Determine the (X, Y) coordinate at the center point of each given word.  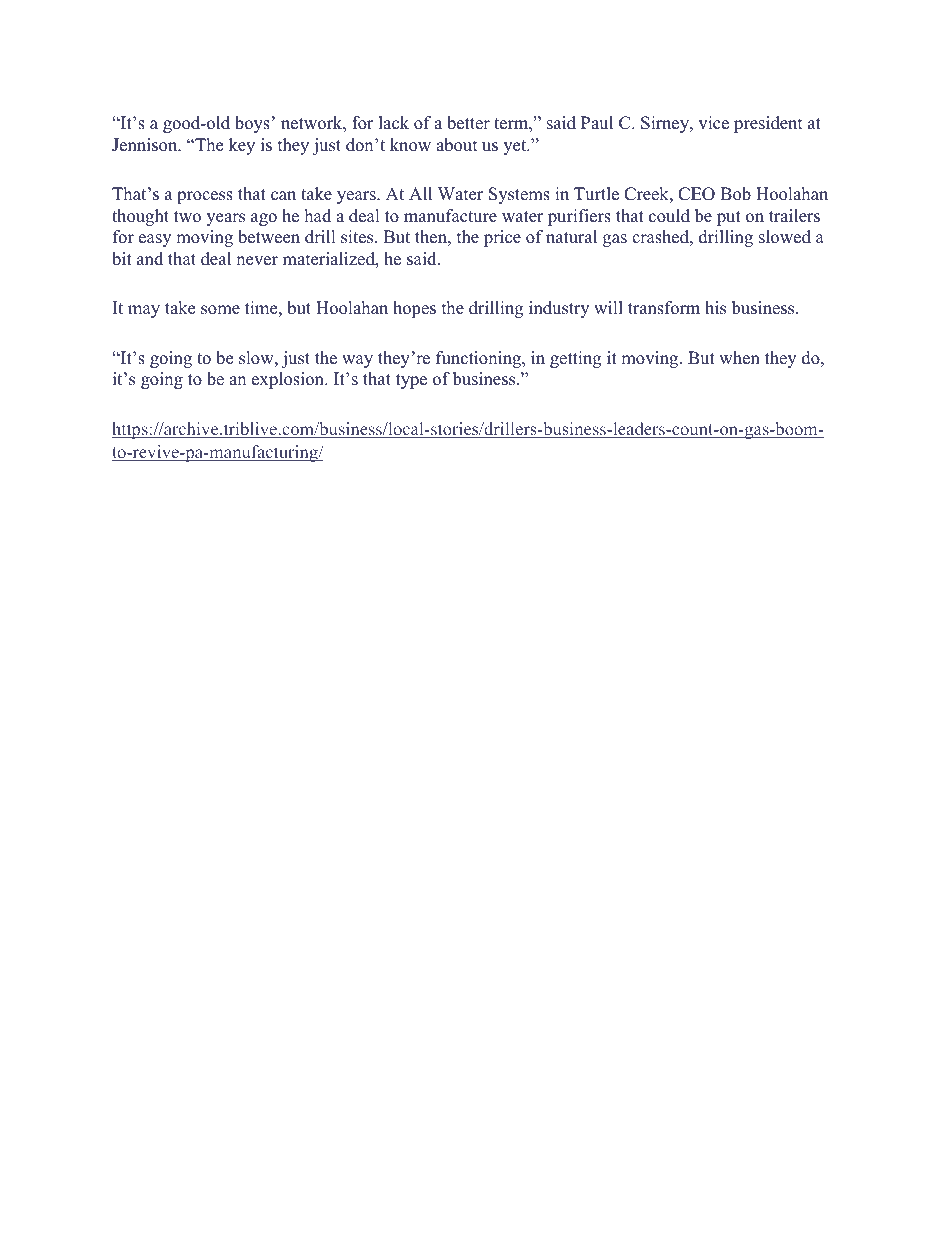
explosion (289, 380)
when (739, 358)
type (411, 381)
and (150, 259)
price (502, 238)
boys (252, 124)
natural (571, 237)
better (468, 123)
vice (713, 123)
